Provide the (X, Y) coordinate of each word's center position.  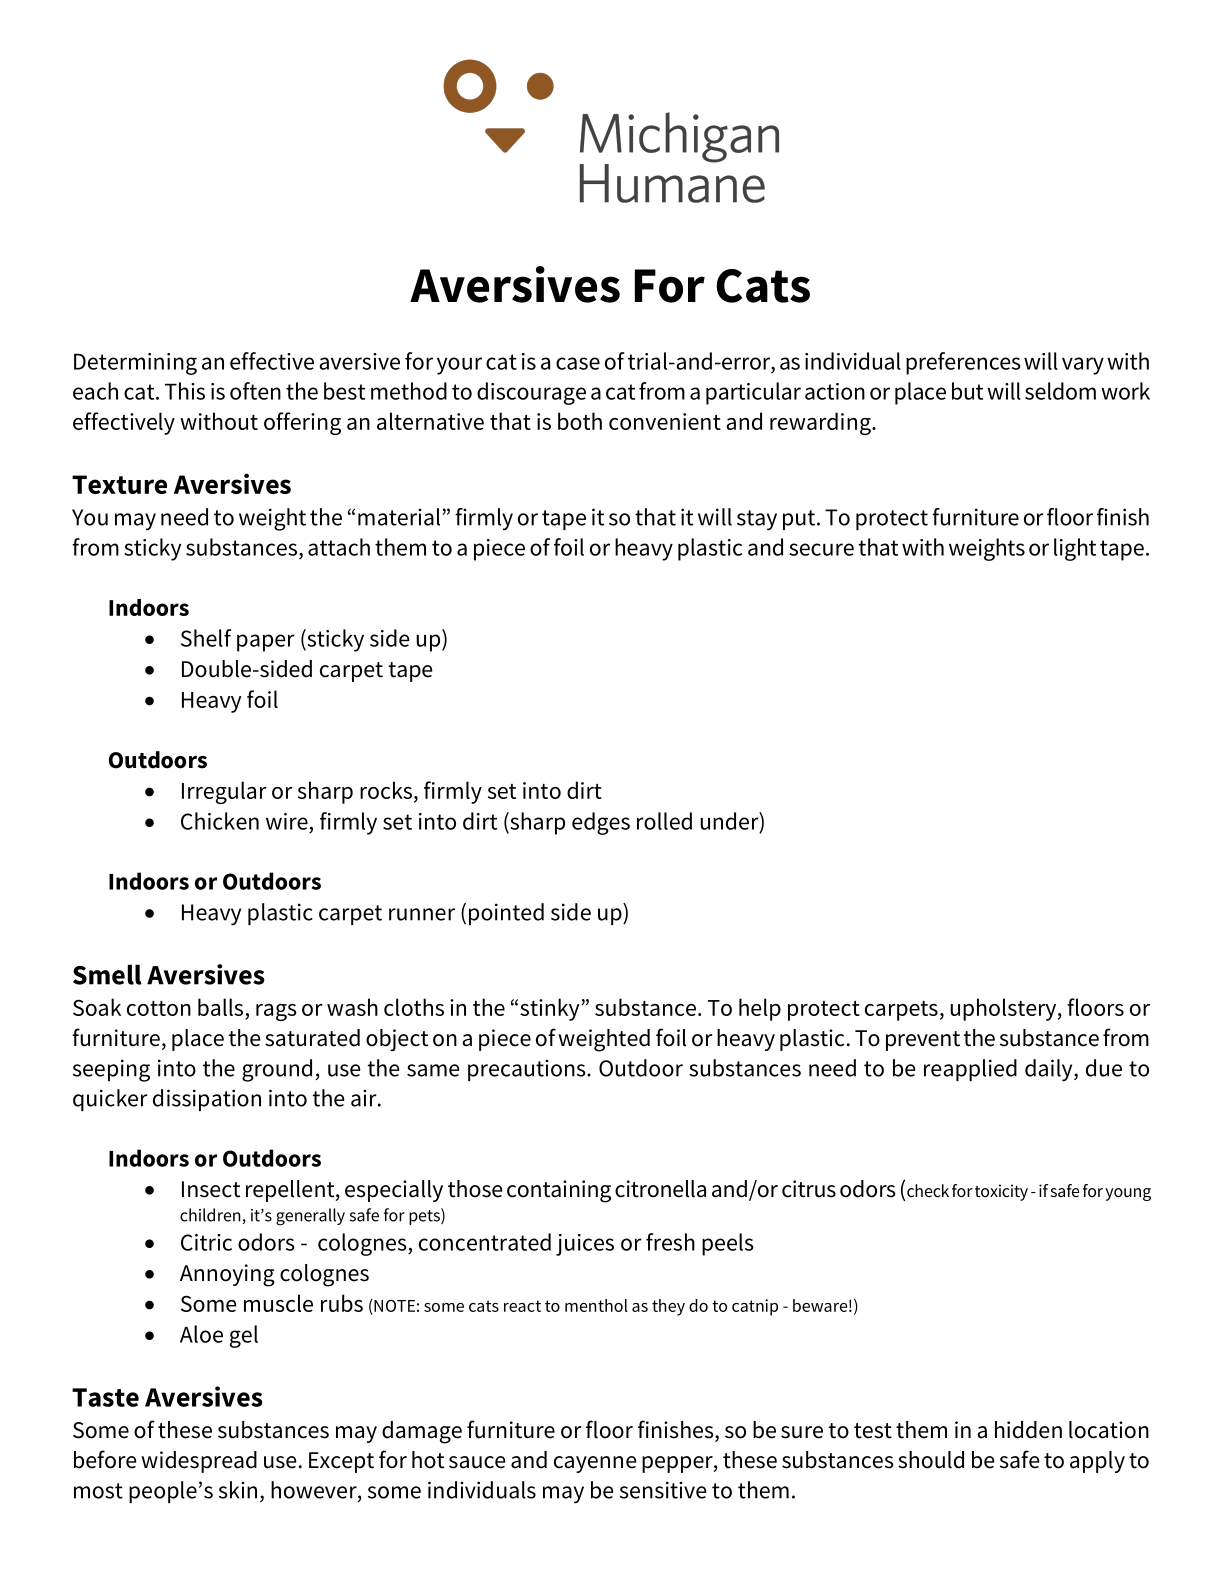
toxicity (1001, 1192)
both (580, 421)
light (1075, 549)
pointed (506, 914)
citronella (660, 1189)
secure (821, 549)
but (967, 391)
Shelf (206, 638)
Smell (107, 974)
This (185, 391)
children (211, 1216)
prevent (923, 1041)
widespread (199, 1462)
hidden (1028, 1430)
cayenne (595, 1464)
